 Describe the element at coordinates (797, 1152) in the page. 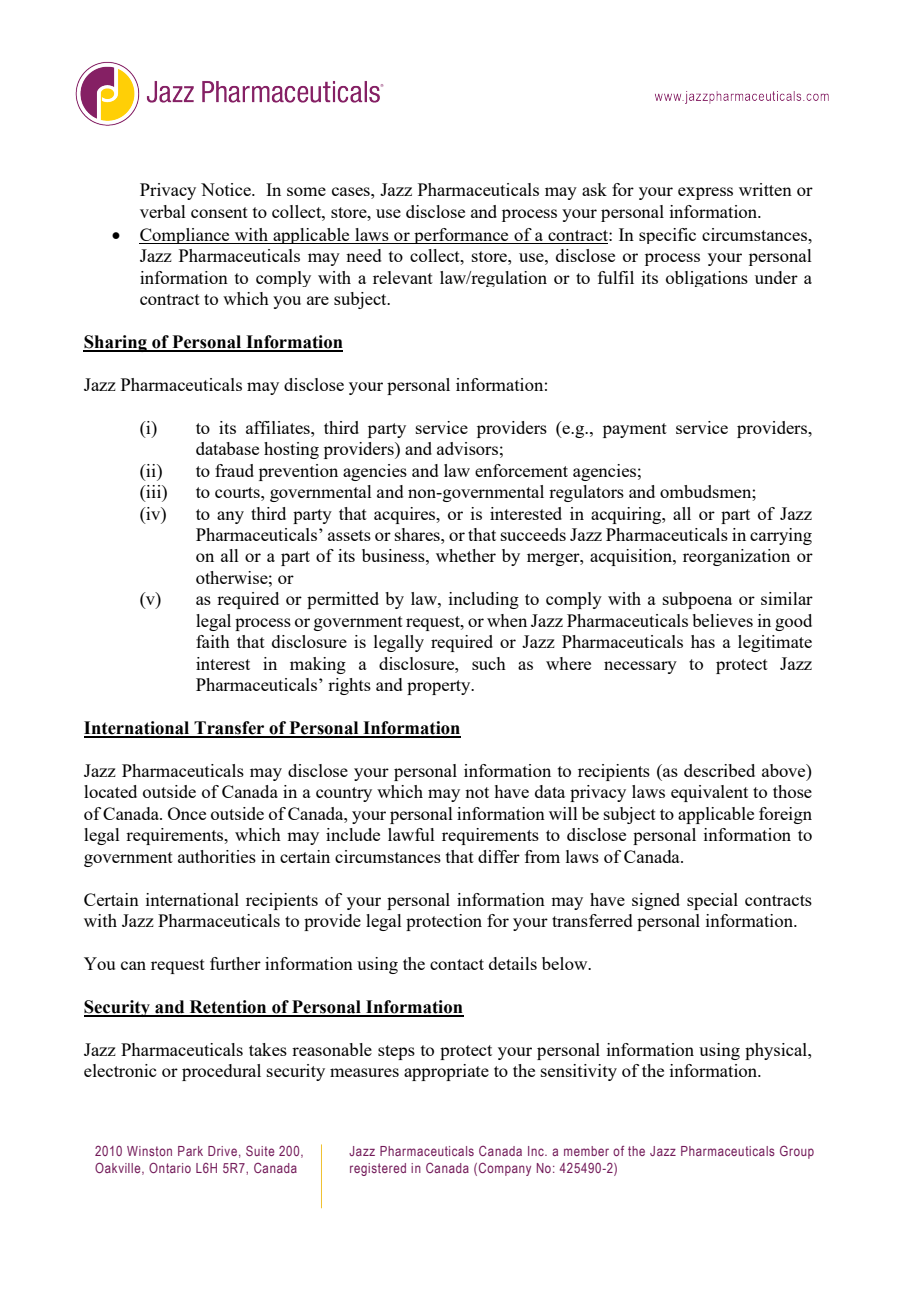

I see `Group` at that location.
